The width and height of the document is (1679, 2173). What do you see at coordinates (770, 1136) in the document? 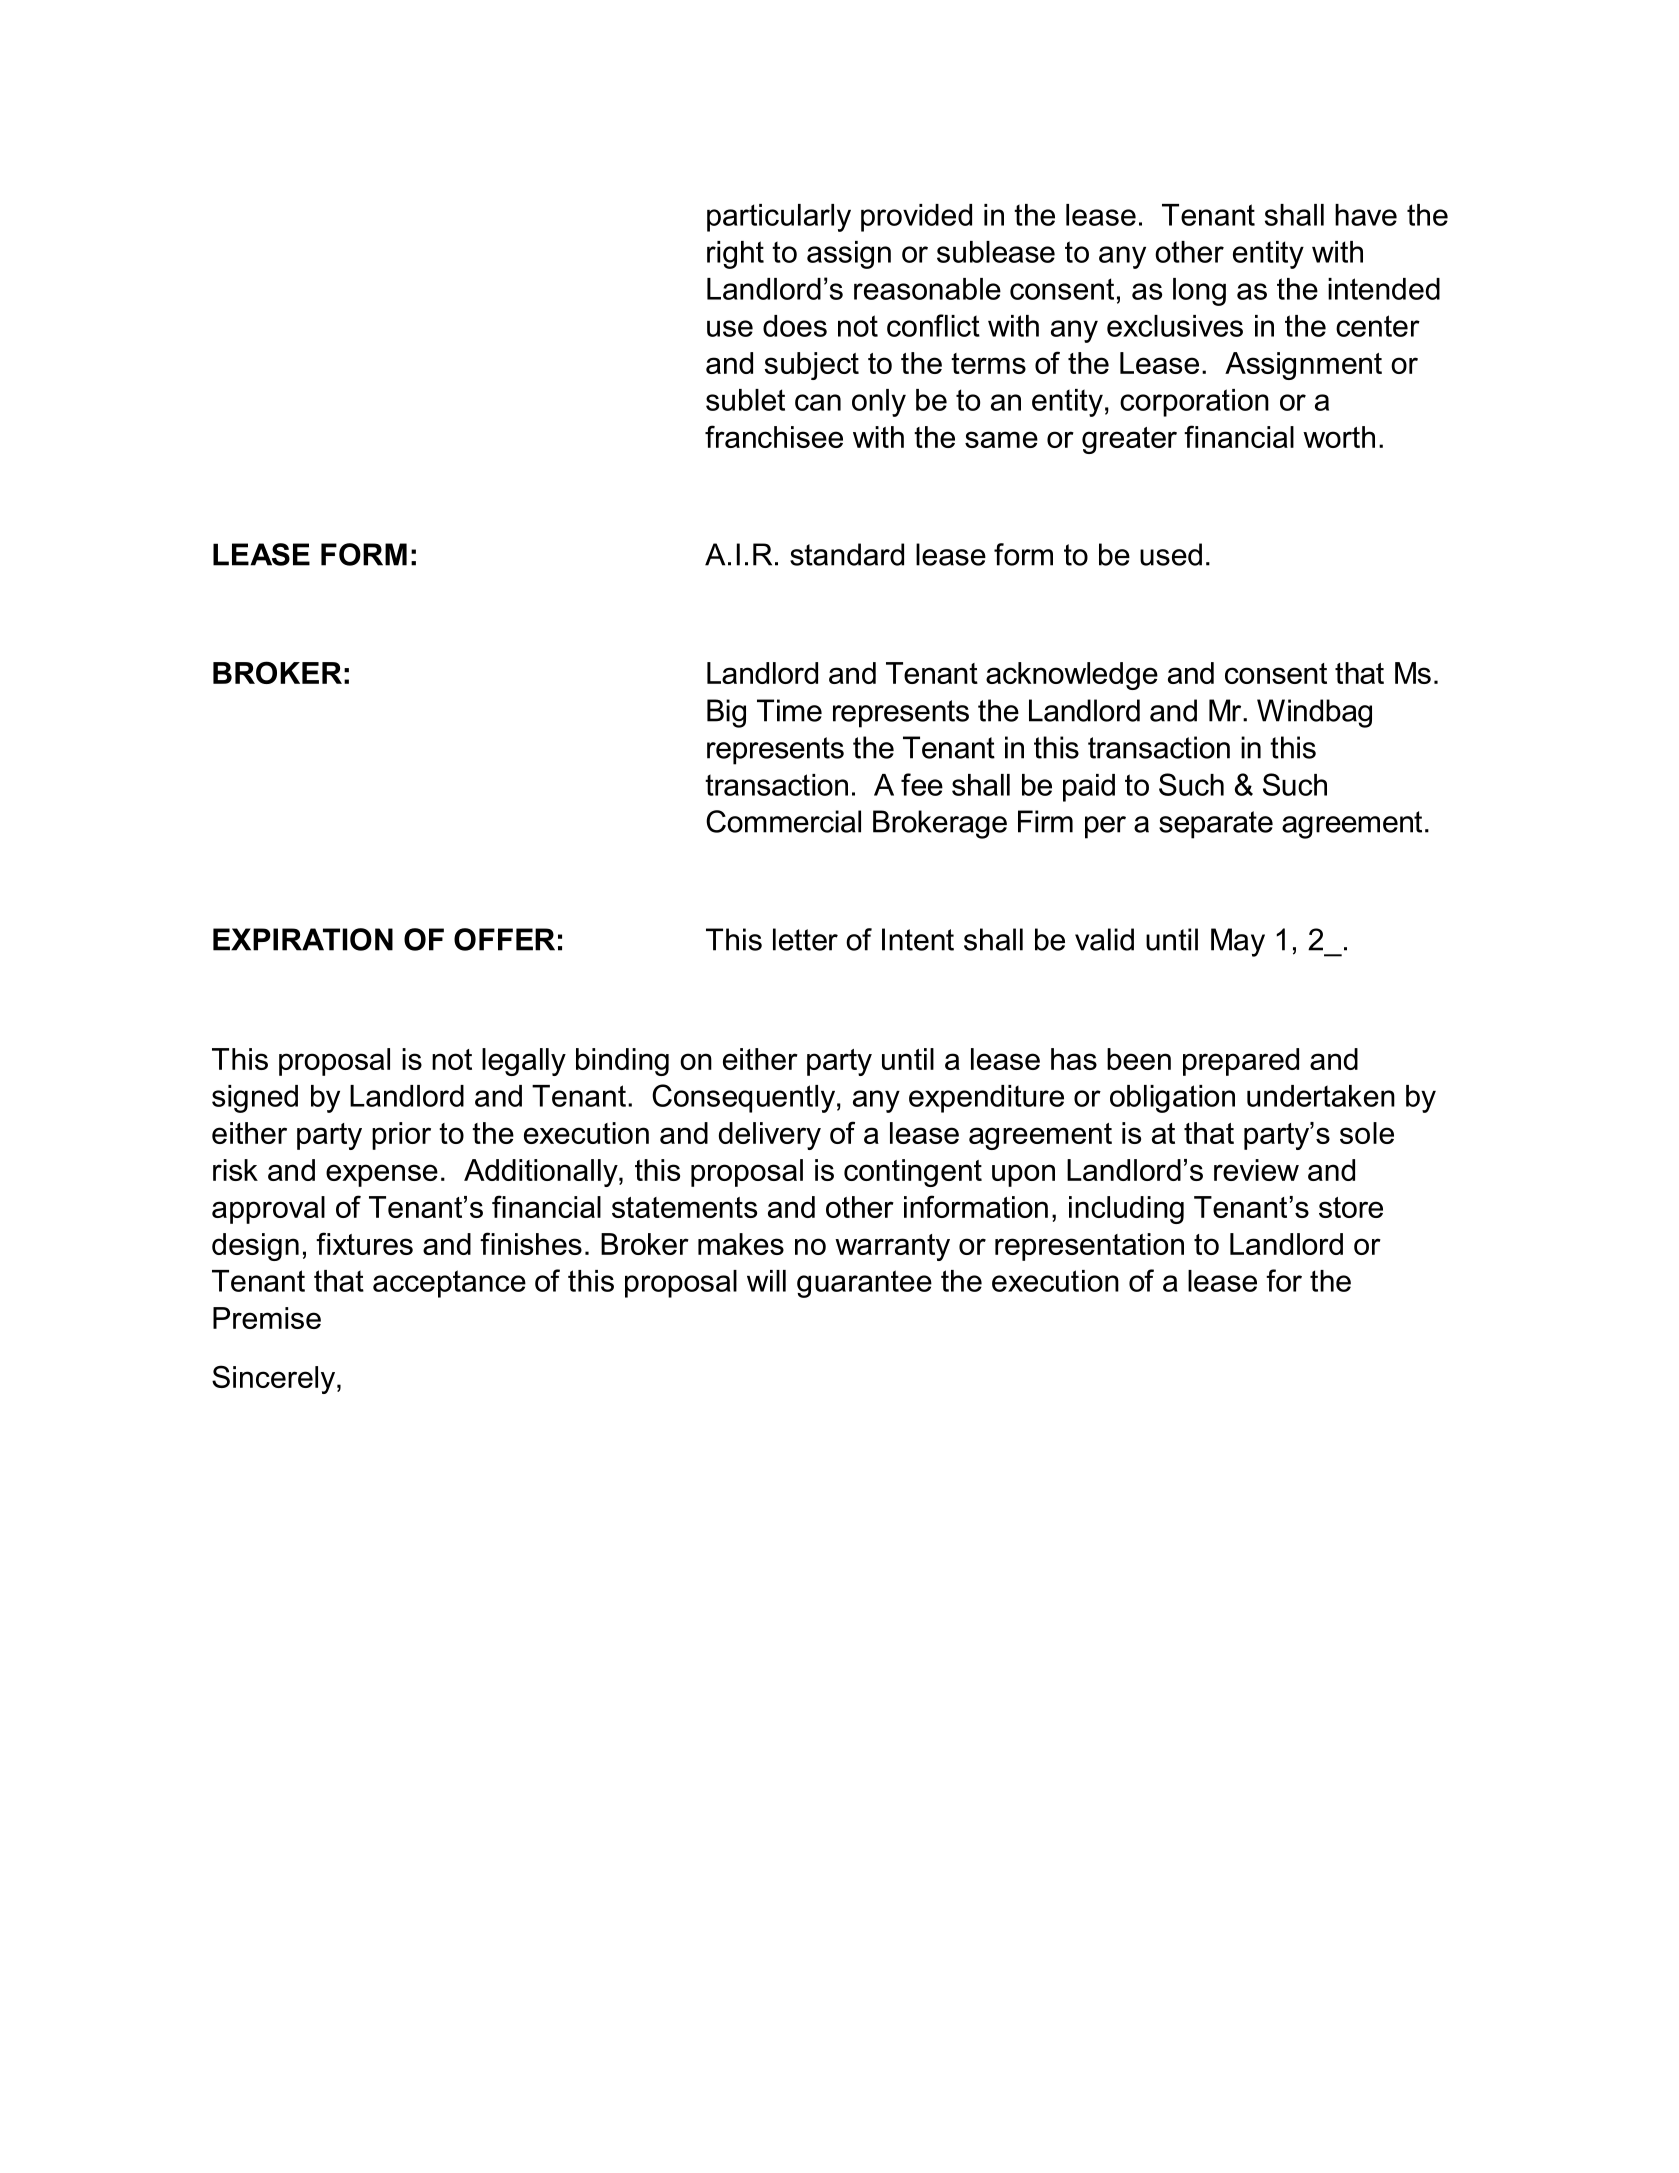
I see `delivery` at bounding box center [770, 1136].
